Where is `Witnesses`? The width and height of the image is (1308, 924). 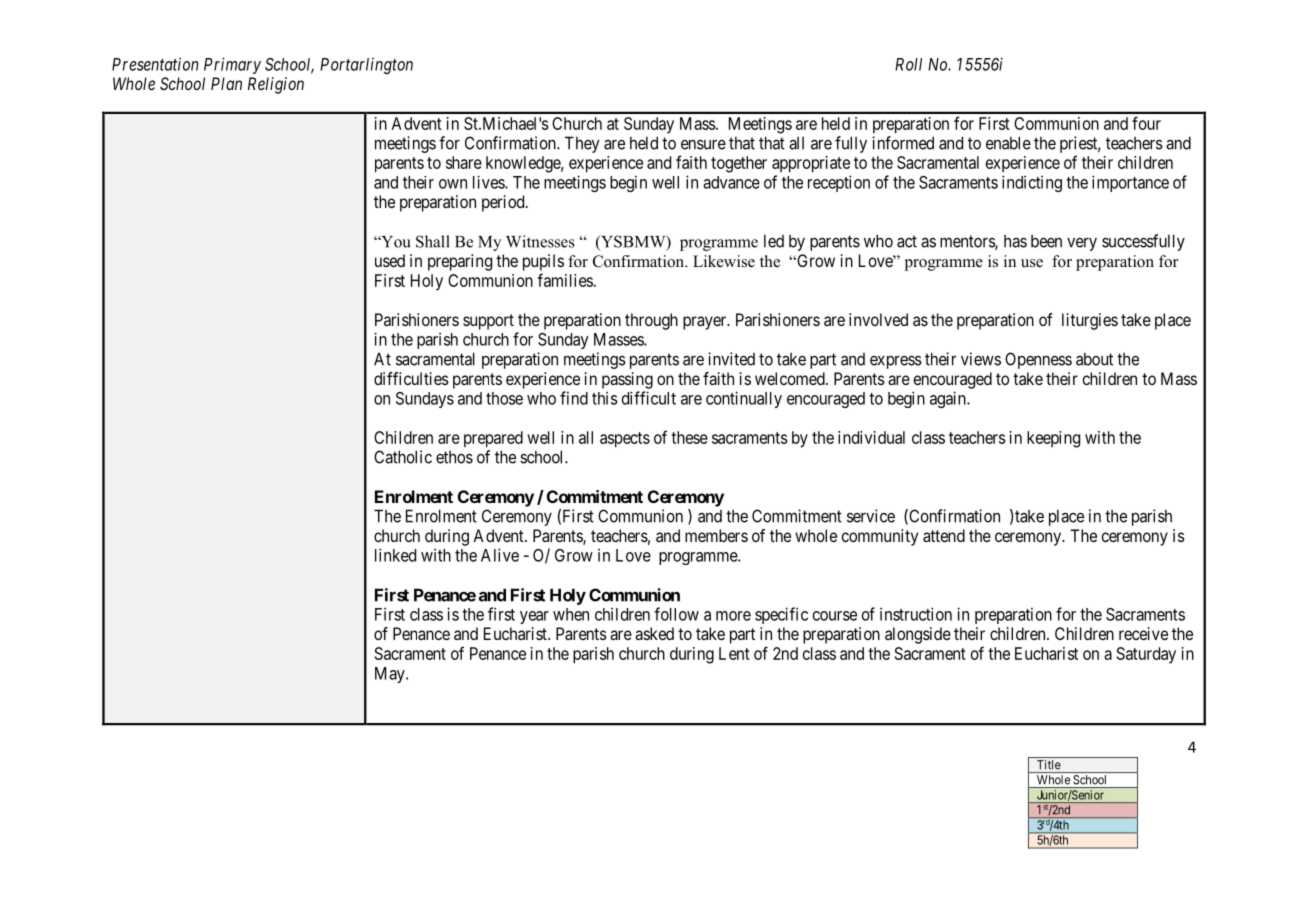 Witnesses is located at coordinates (540, 241).
